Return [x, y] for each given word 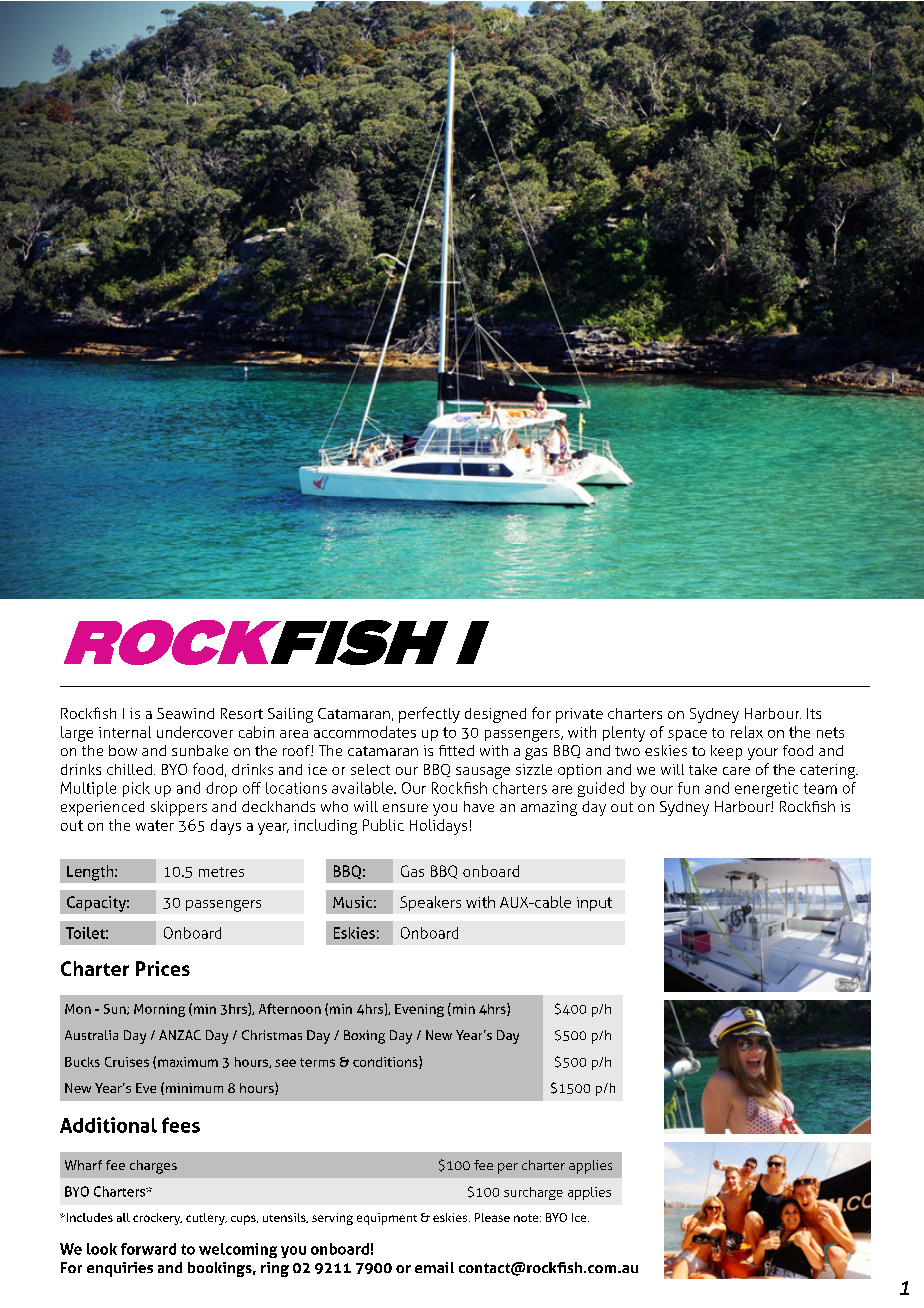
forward [148, 1249]
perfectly [429, 715]
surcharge [533, 1193]
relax [747, 732]
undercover [195, 732]
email [434, 1267]
